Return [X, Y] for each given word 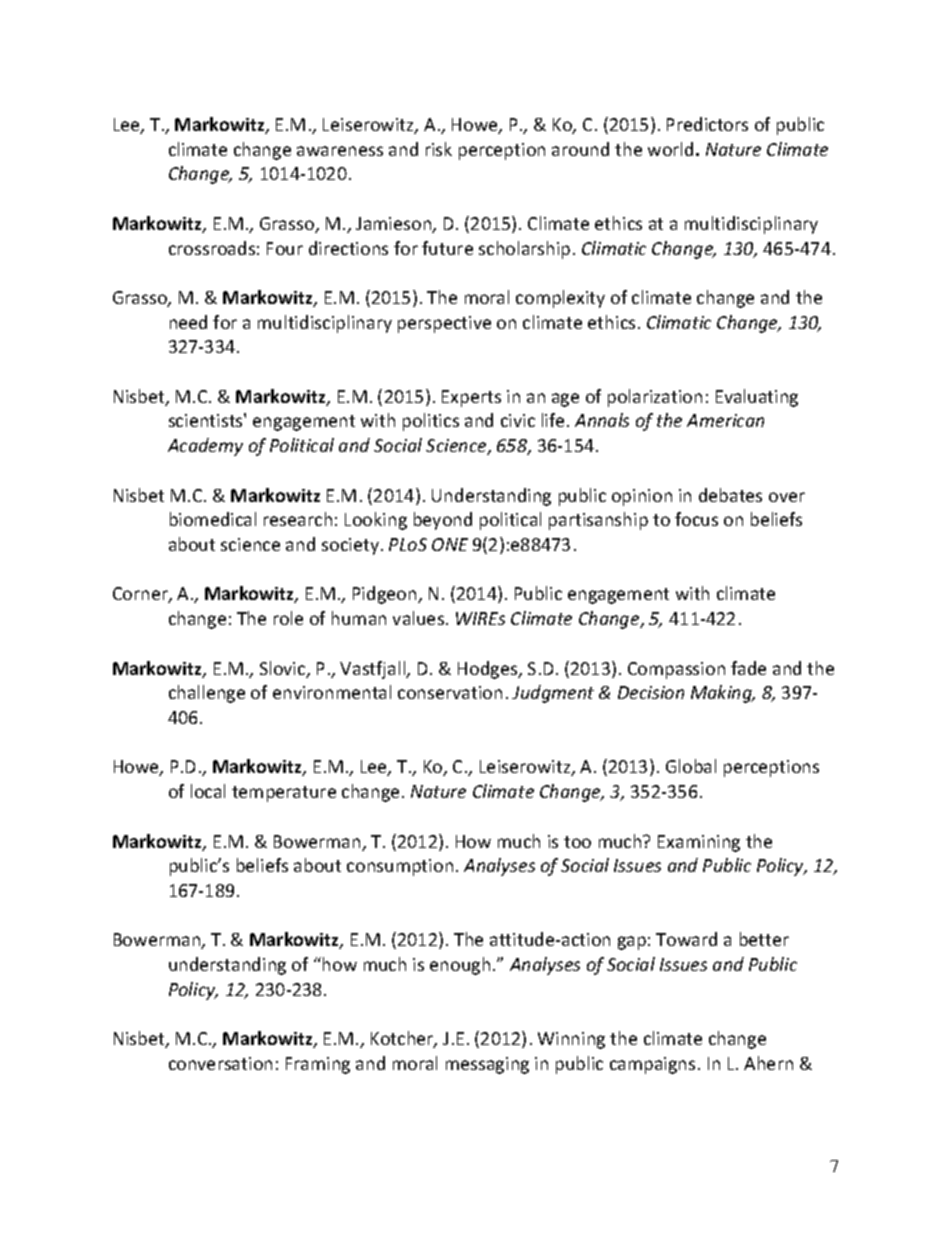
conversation [220, 1063]
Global [691, 766]
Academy [205, 447]
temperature [284, 794]
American [725, 420]
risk [439, 149]
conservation [450, 692]
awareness [340, 151]
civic [518, 420]
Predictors [707, 124]
